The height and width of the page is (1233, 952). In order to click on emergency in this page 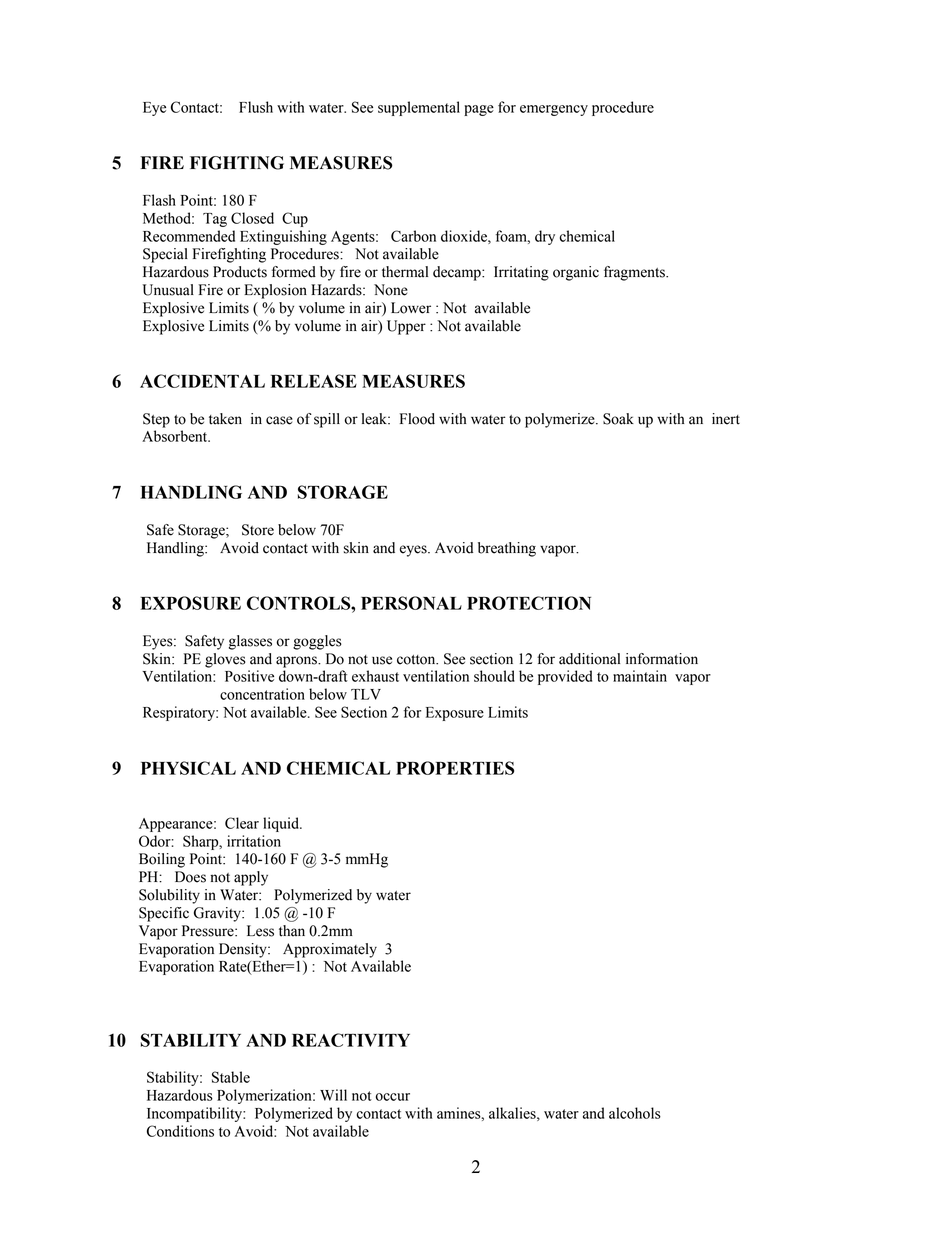, I will do `click(554, 110)`.
